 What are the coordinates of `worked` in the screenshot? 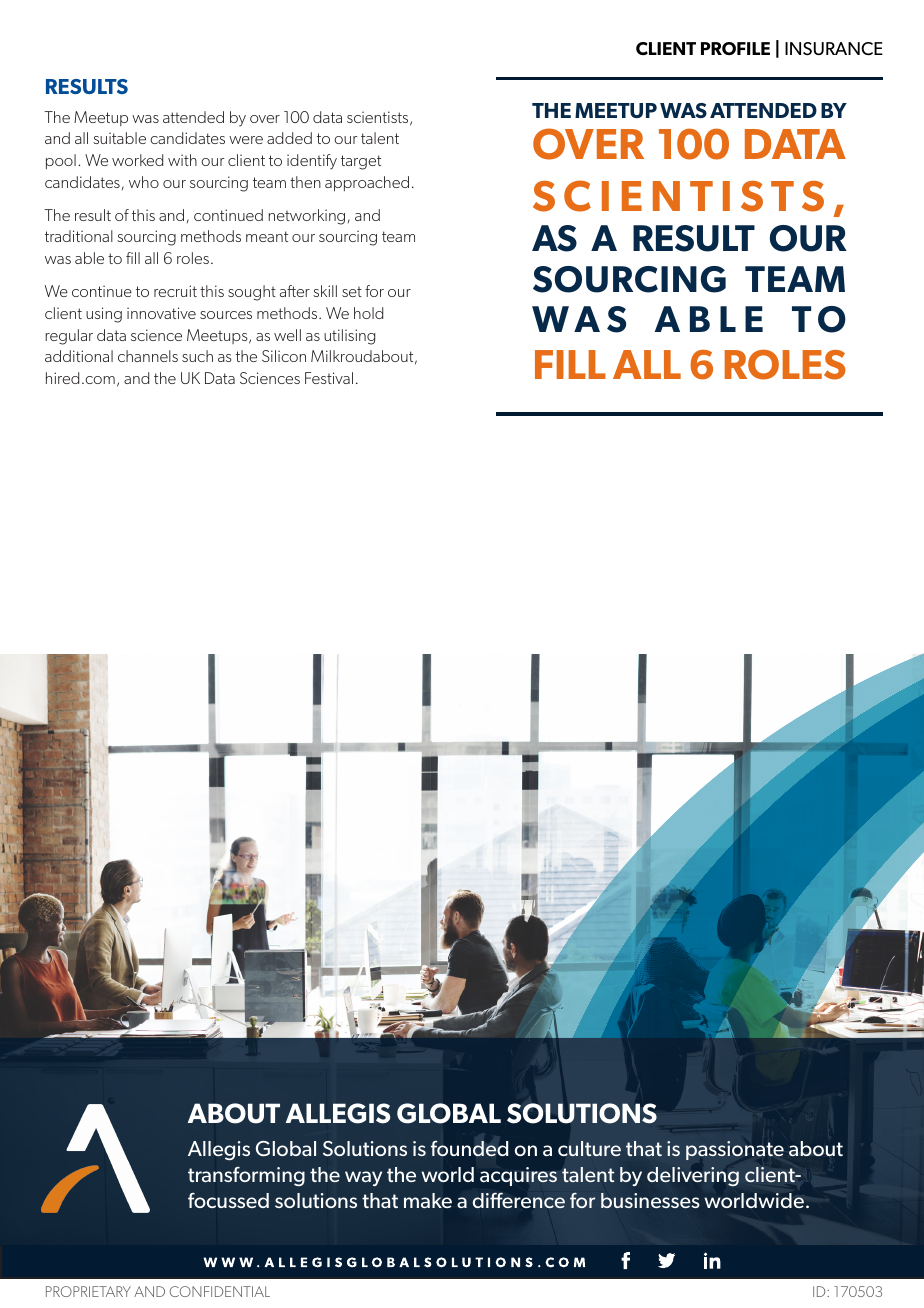 It's located at (137, 160).
